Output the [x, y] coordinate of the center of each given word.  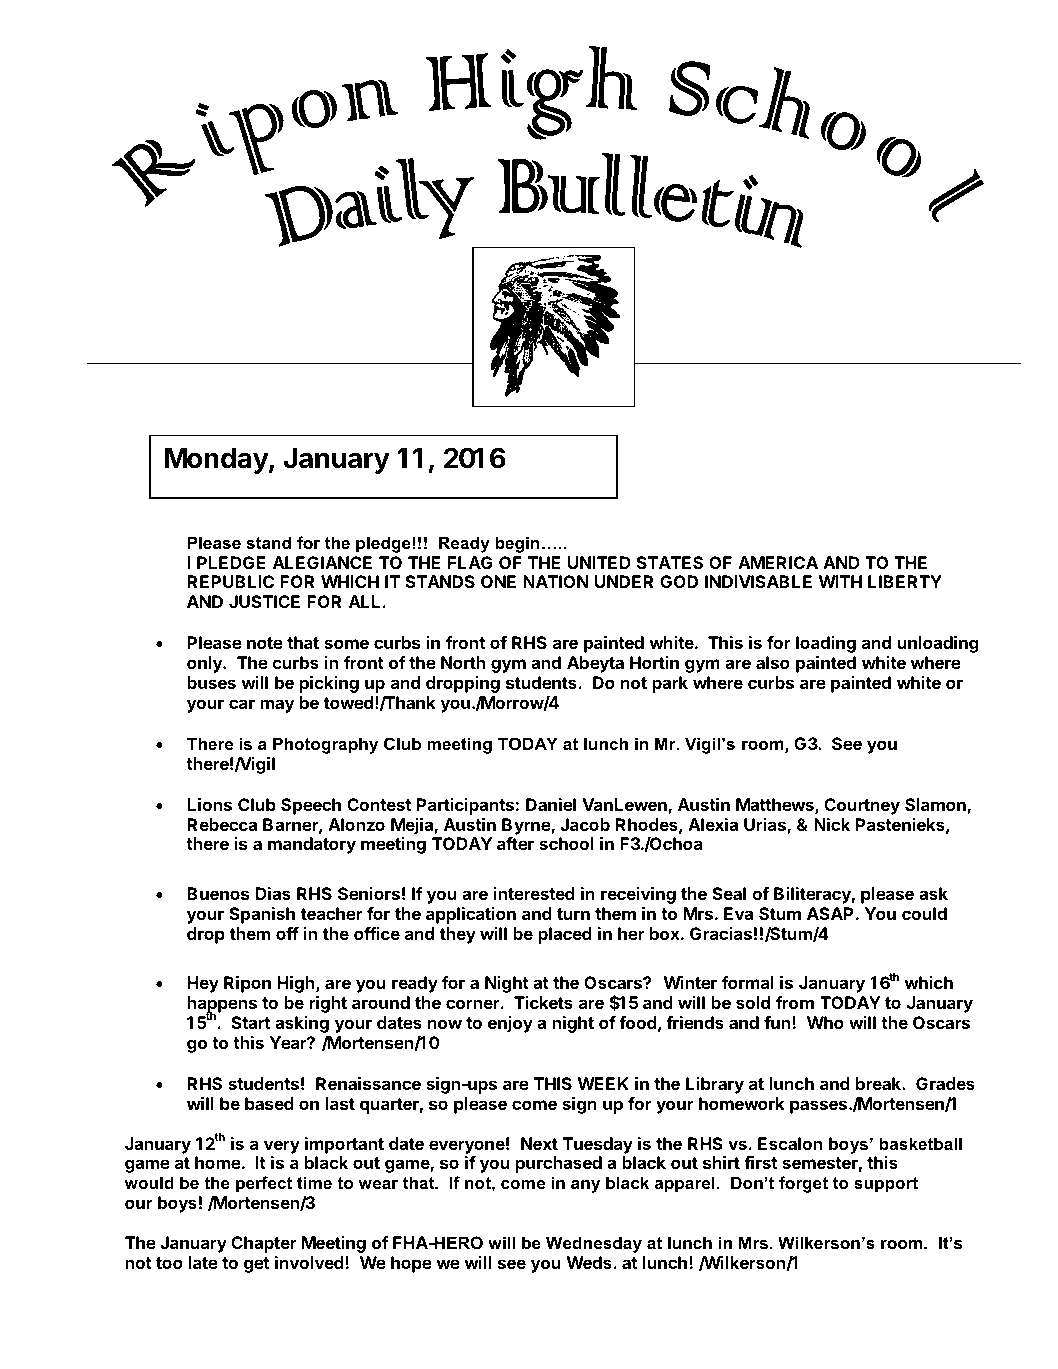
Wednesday [594, 1244]
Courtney [862, 806]
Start [250, 1022]
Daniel [551, 804]
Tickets [543, 1002]
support [886, 1185]
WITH [840, 581]
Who [825, 1022]
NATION [556, 581]
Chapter [263, 1244]
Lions [209, 804]
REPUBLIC [230, 581]
